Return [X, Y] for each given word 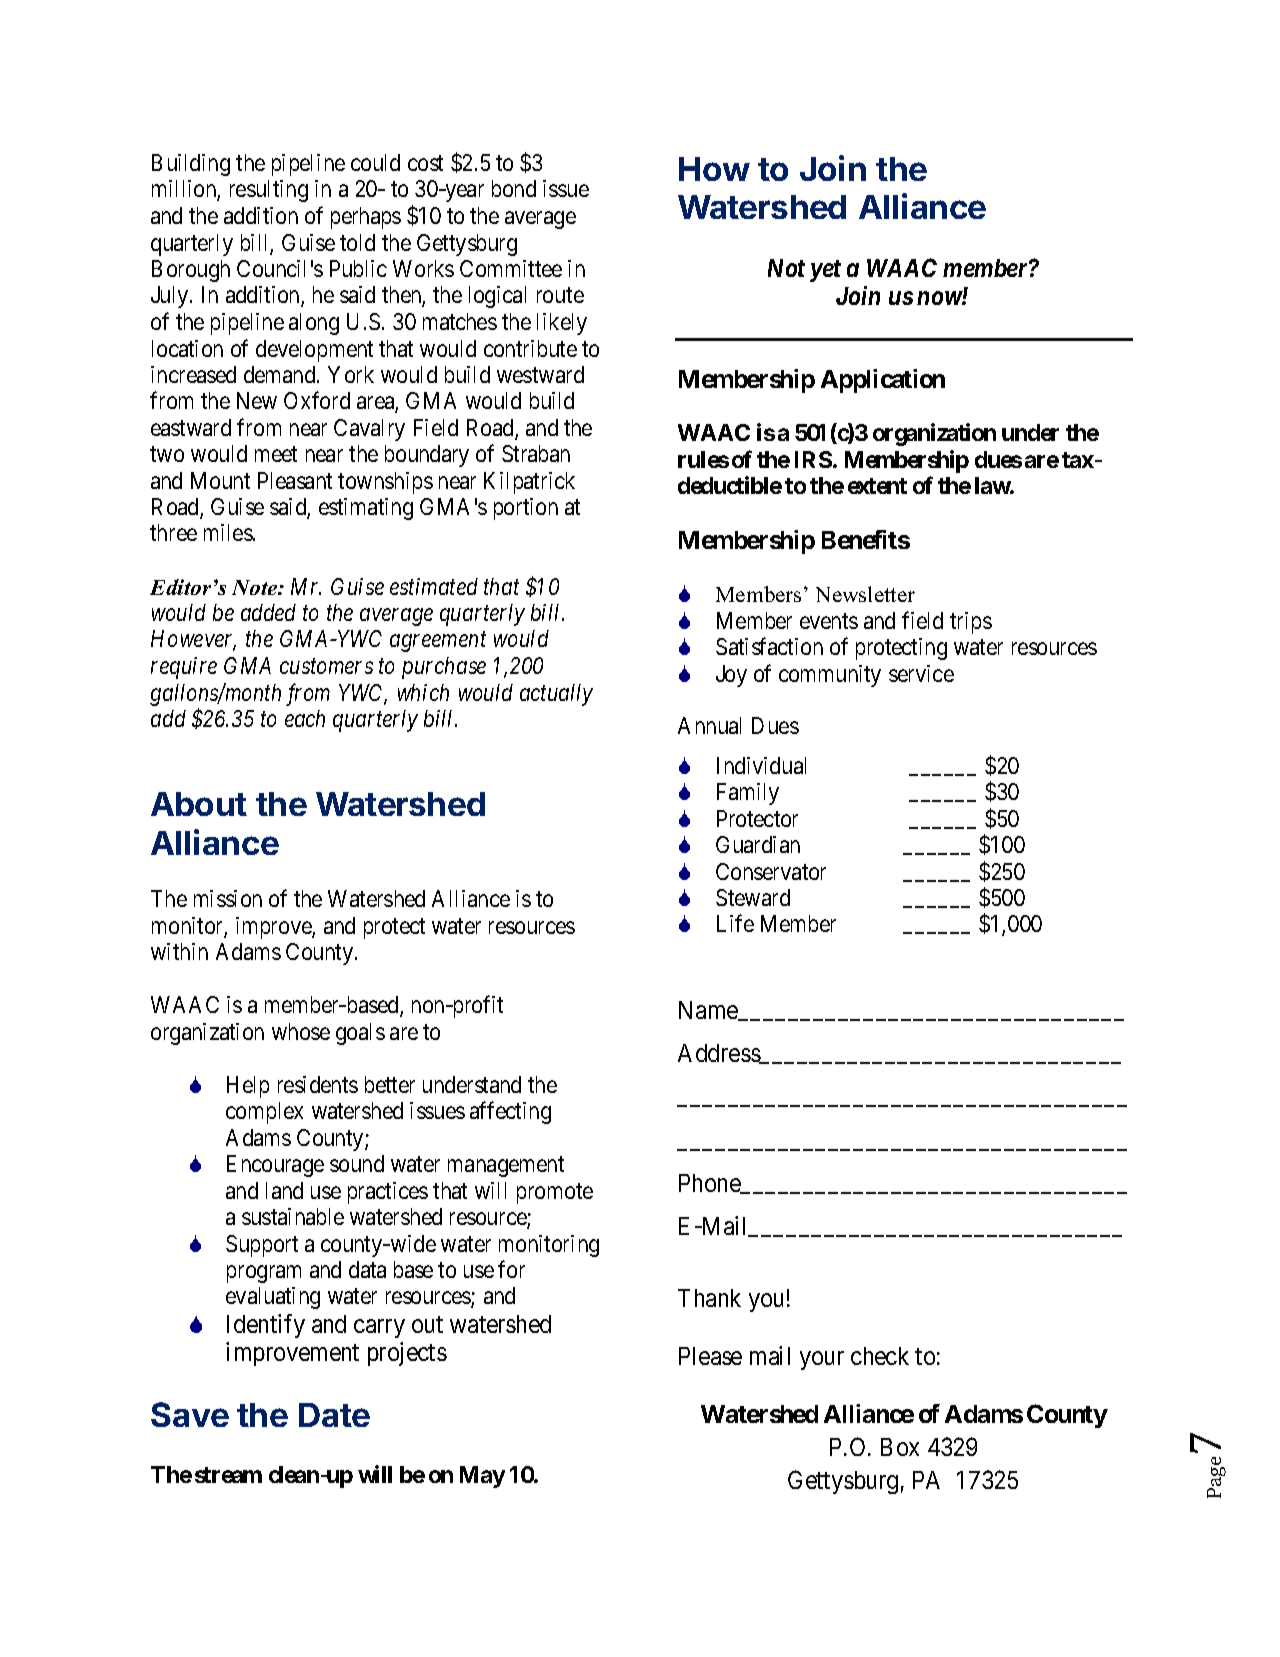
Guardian [758, 844]
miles [228, 532]
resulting [269, 191]
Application [883, 381]
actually [556, 695]
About [199, 804]
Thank [709, 1298]
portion [526, 509]
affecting [510, 1112]
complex [264, 1113]
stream [228, 1475]
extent [877, 486]
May [482, 1477]
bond [514, 188]
